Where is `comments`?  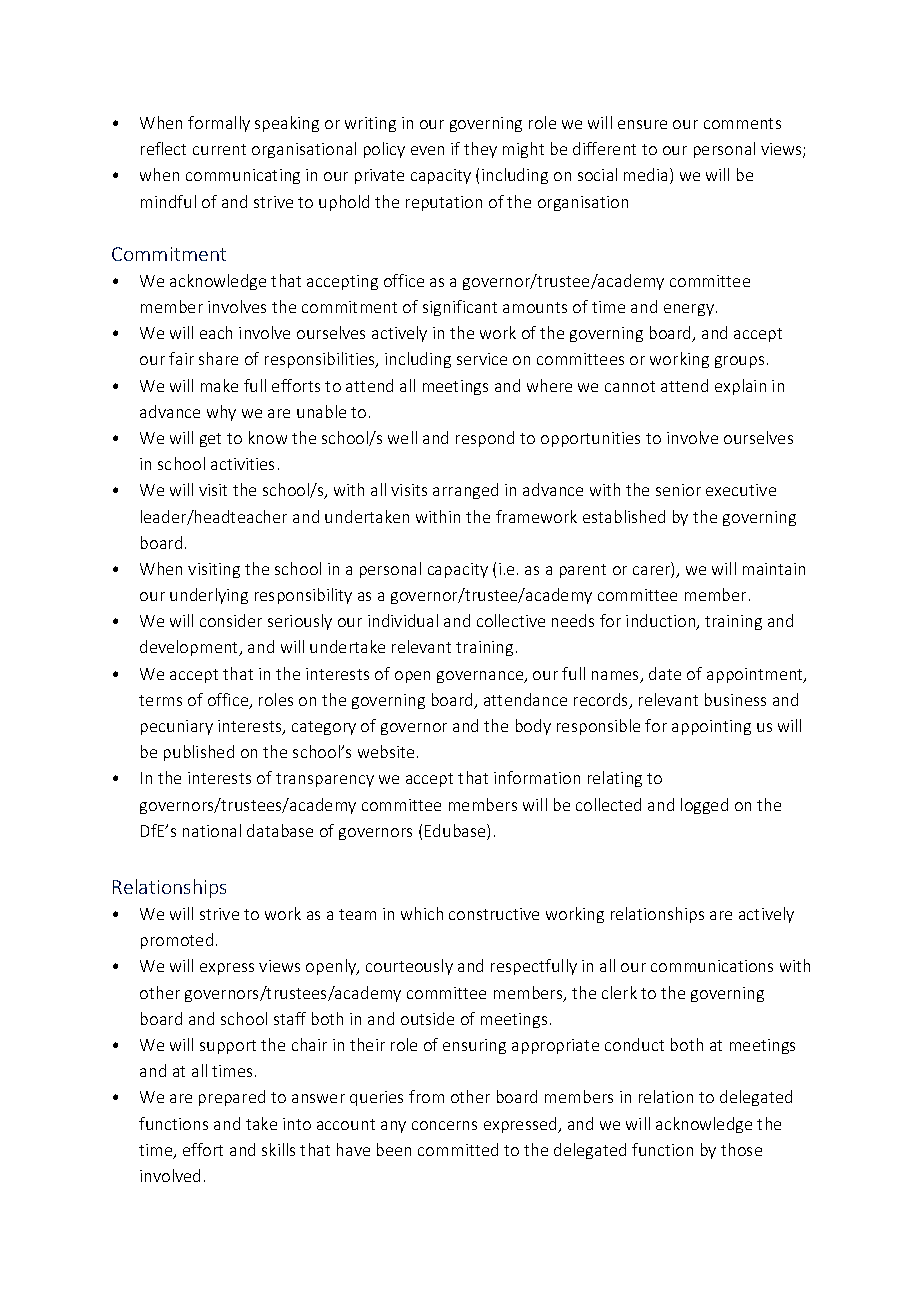
comments is located at coordinates (742, 123).
